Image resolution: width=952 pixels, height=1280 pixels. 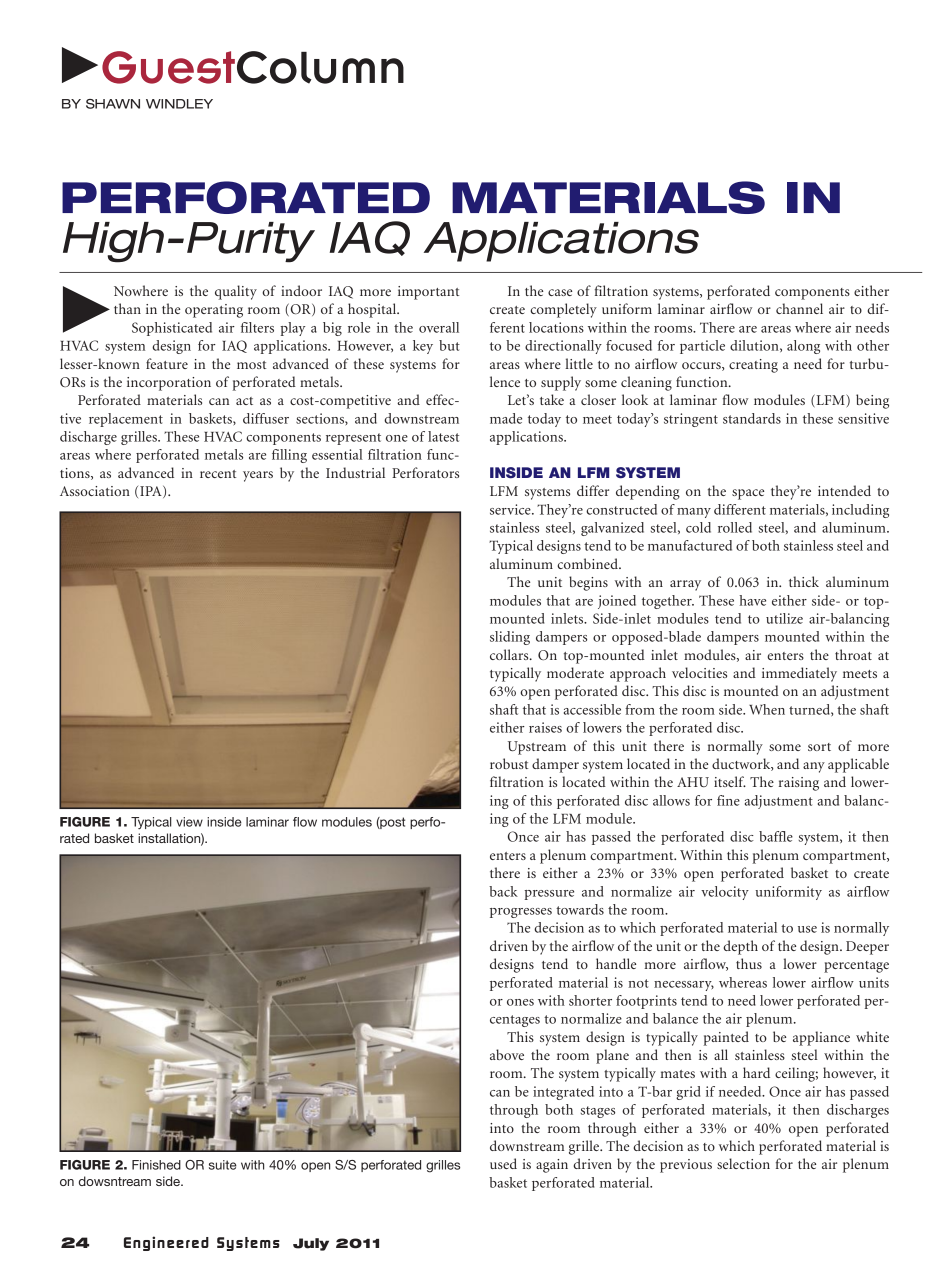 What do you see at coordinates (428, 293) in the document?
I see `important` at bounding box center [428, 293].
